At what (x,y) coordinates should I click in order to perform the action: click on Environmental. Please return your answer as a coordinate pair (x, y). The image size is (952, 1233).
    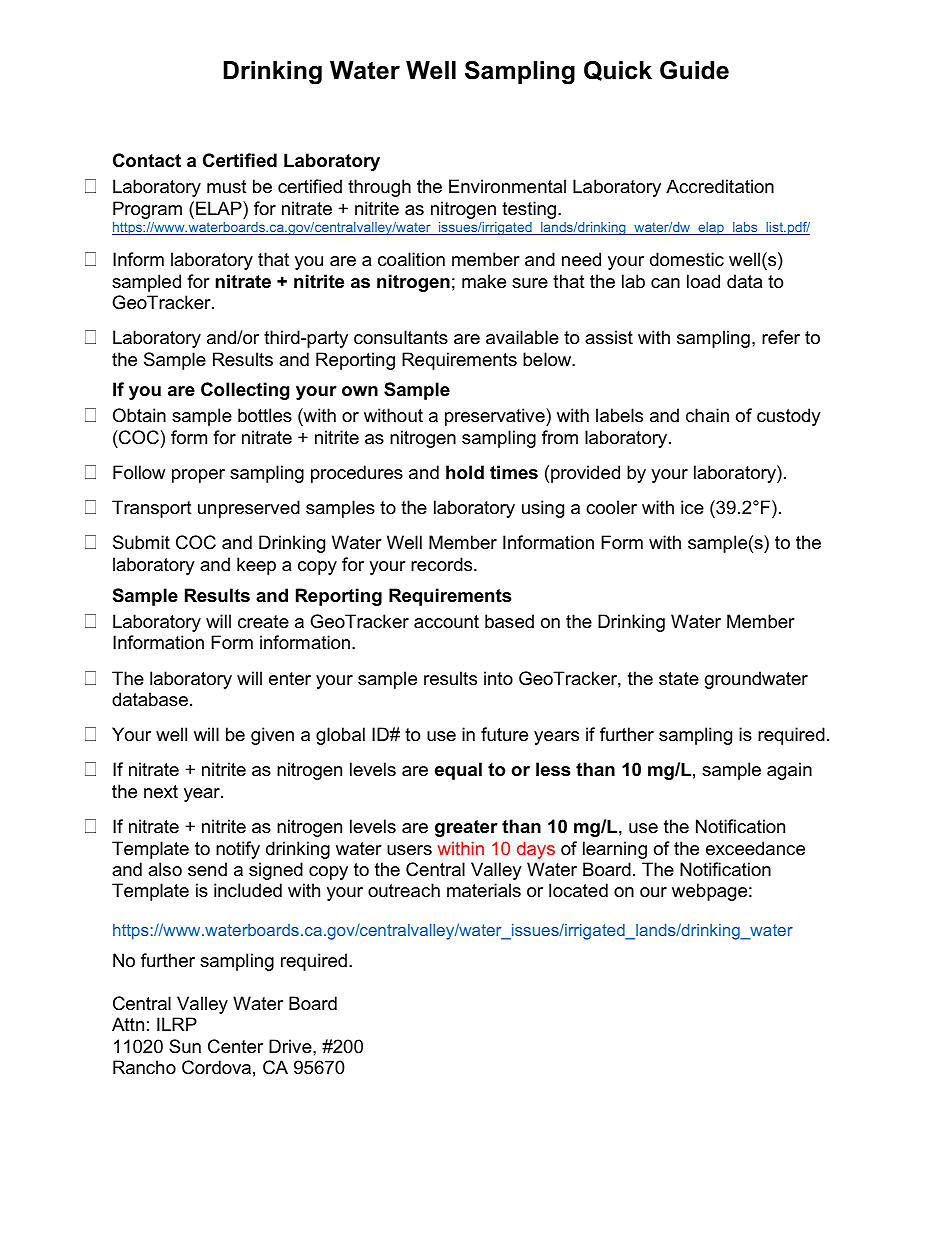
    Looking at the image, I should click on (507, 186).
